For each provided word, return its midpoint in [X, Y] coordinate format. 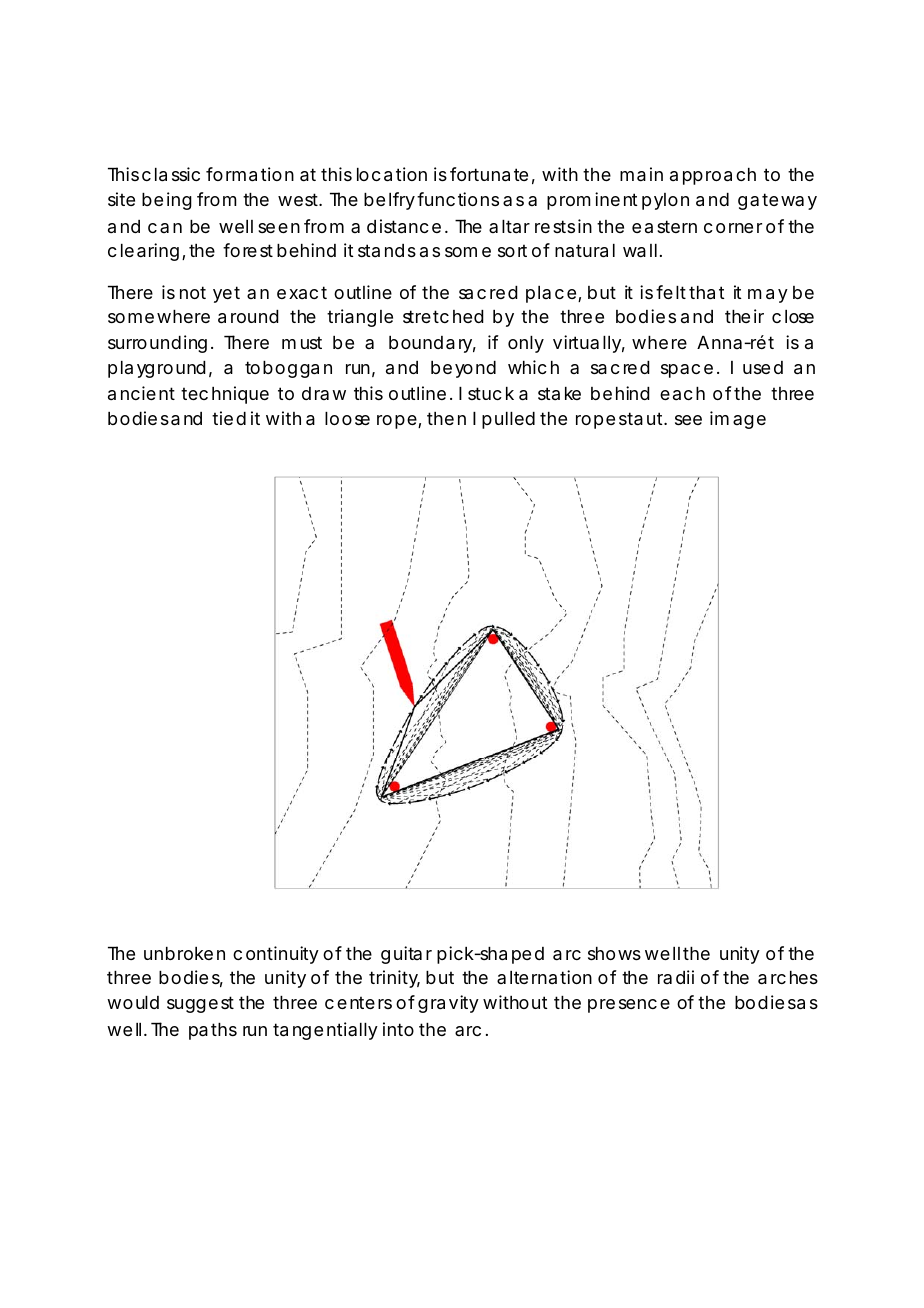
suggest [200, 1004]
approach [713, 176]
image [738, 420]
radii [676, 977]
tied [229, 418]
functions [458, 199]
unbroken [184, 953]
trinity [394, 979]
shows [614, 953]
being [167, 201]
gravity [448, 1004]
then [446, 418]
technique [225, 395]
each [682, 393]
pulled [508, 420]
